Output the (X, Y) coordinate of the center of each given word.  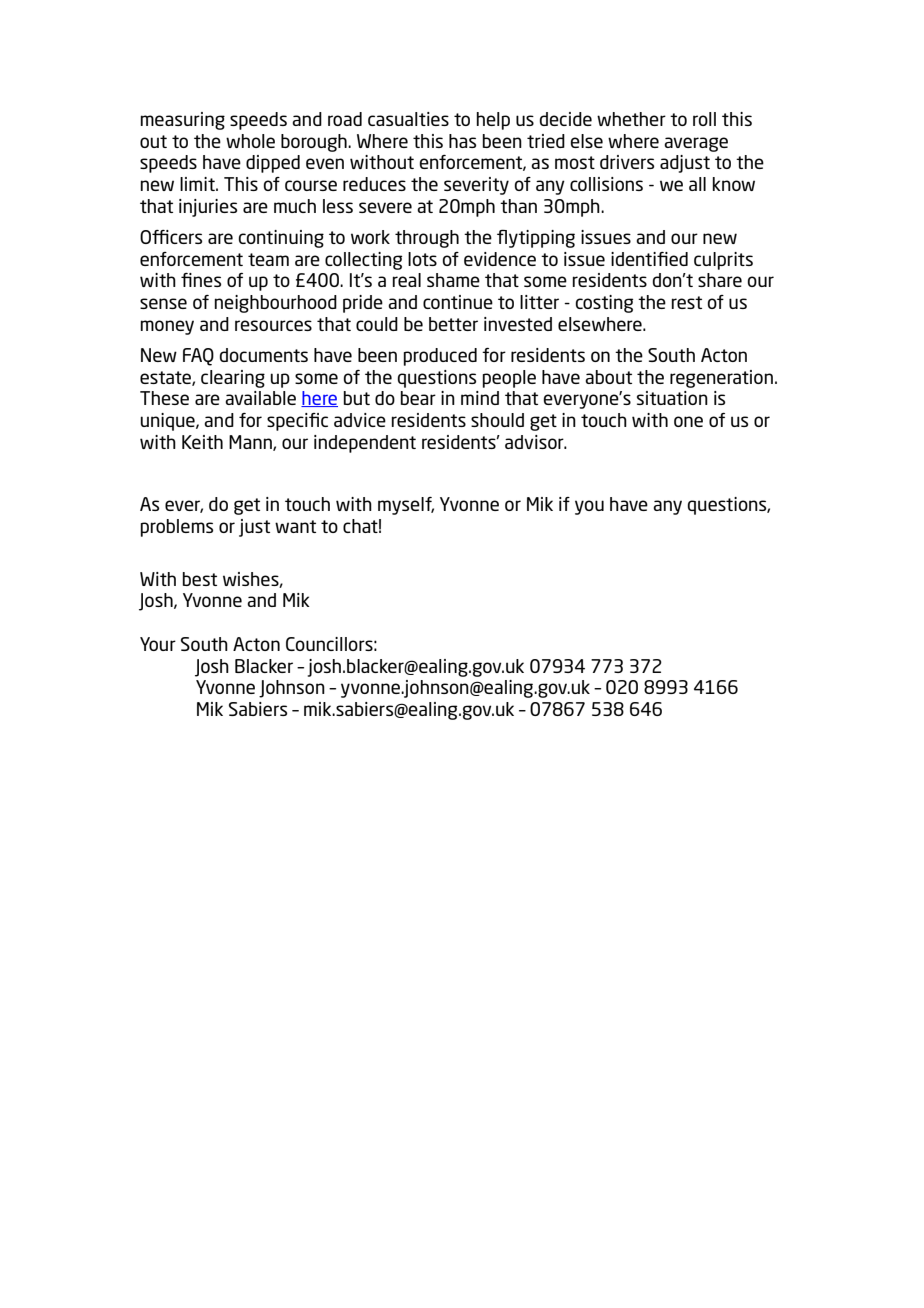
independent (365, 444)
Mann (251, 443)
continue (458, 302)
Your (158, 644)
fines (201, 280)
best (200, 579)
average (696, 144)
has (462, 141)
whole (250, 141)
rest (687, 302)
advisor (535, 442)
